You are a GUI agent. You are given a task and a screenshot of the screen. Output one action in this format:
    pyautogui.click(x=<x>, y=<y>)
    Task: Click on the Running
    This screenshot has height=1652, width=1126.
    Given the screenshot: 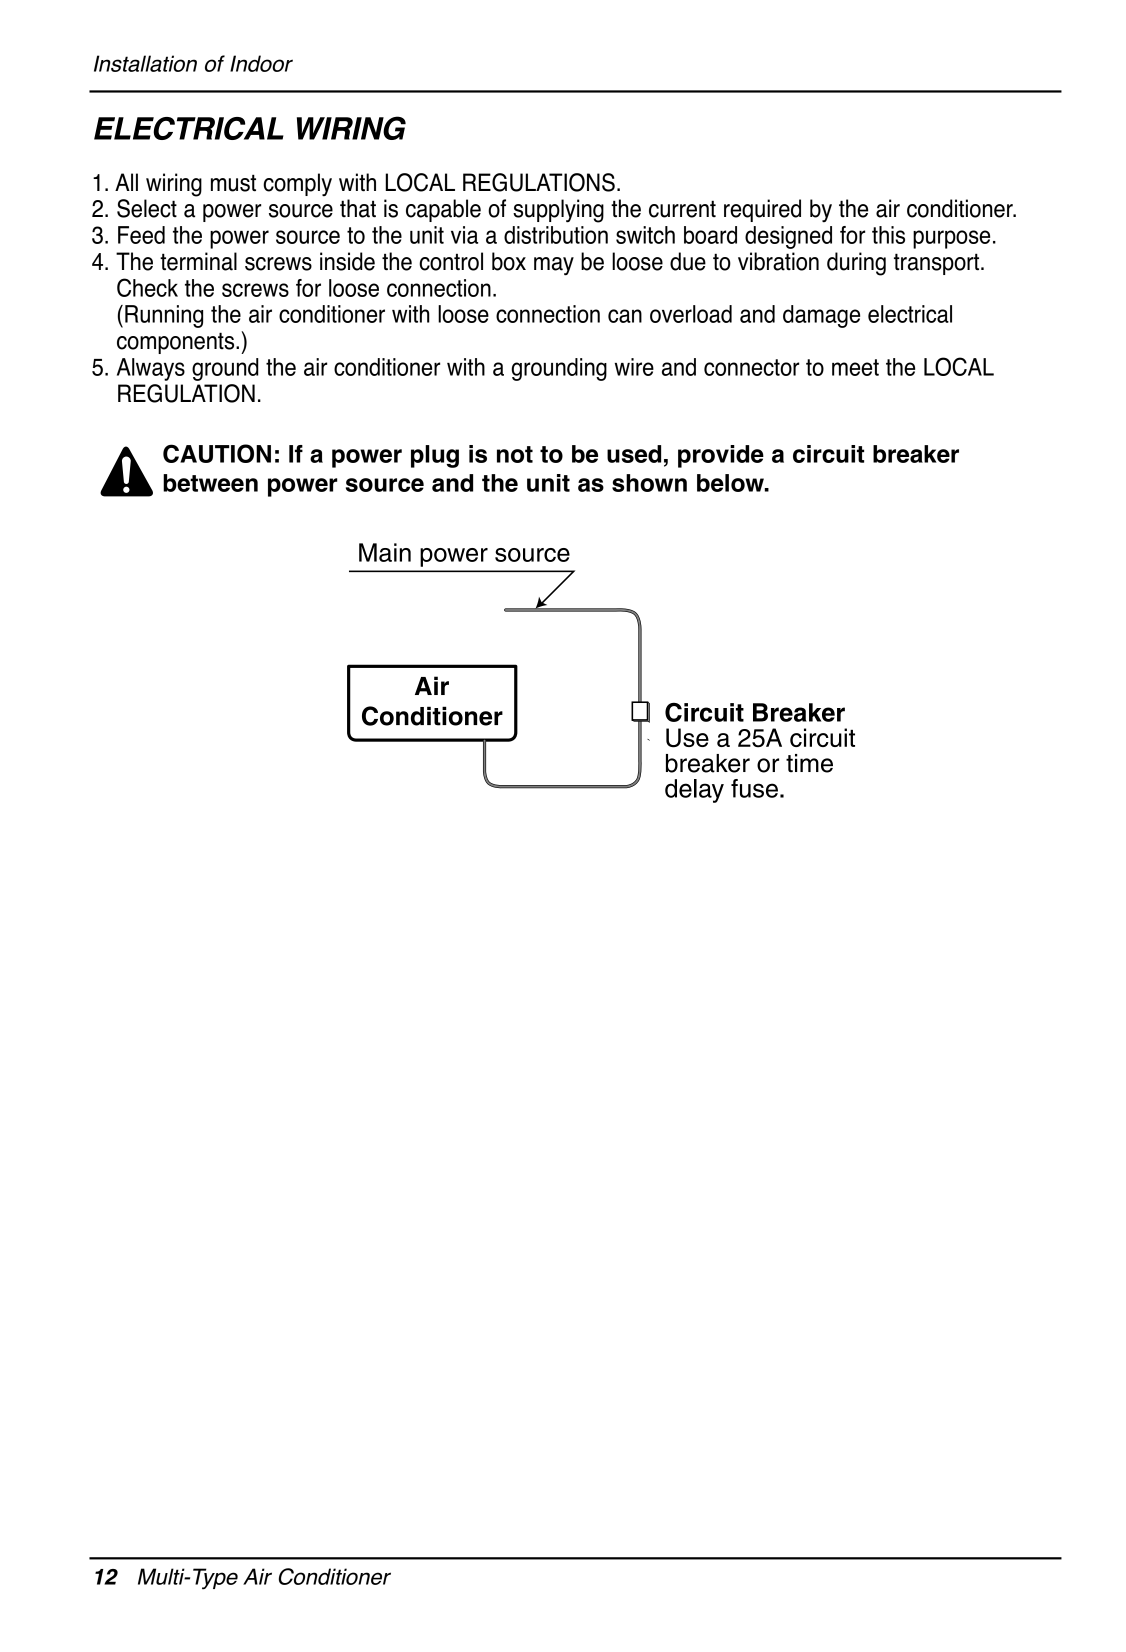 What is the action you would take?
    pyautogui.click(x=164, y=316)
